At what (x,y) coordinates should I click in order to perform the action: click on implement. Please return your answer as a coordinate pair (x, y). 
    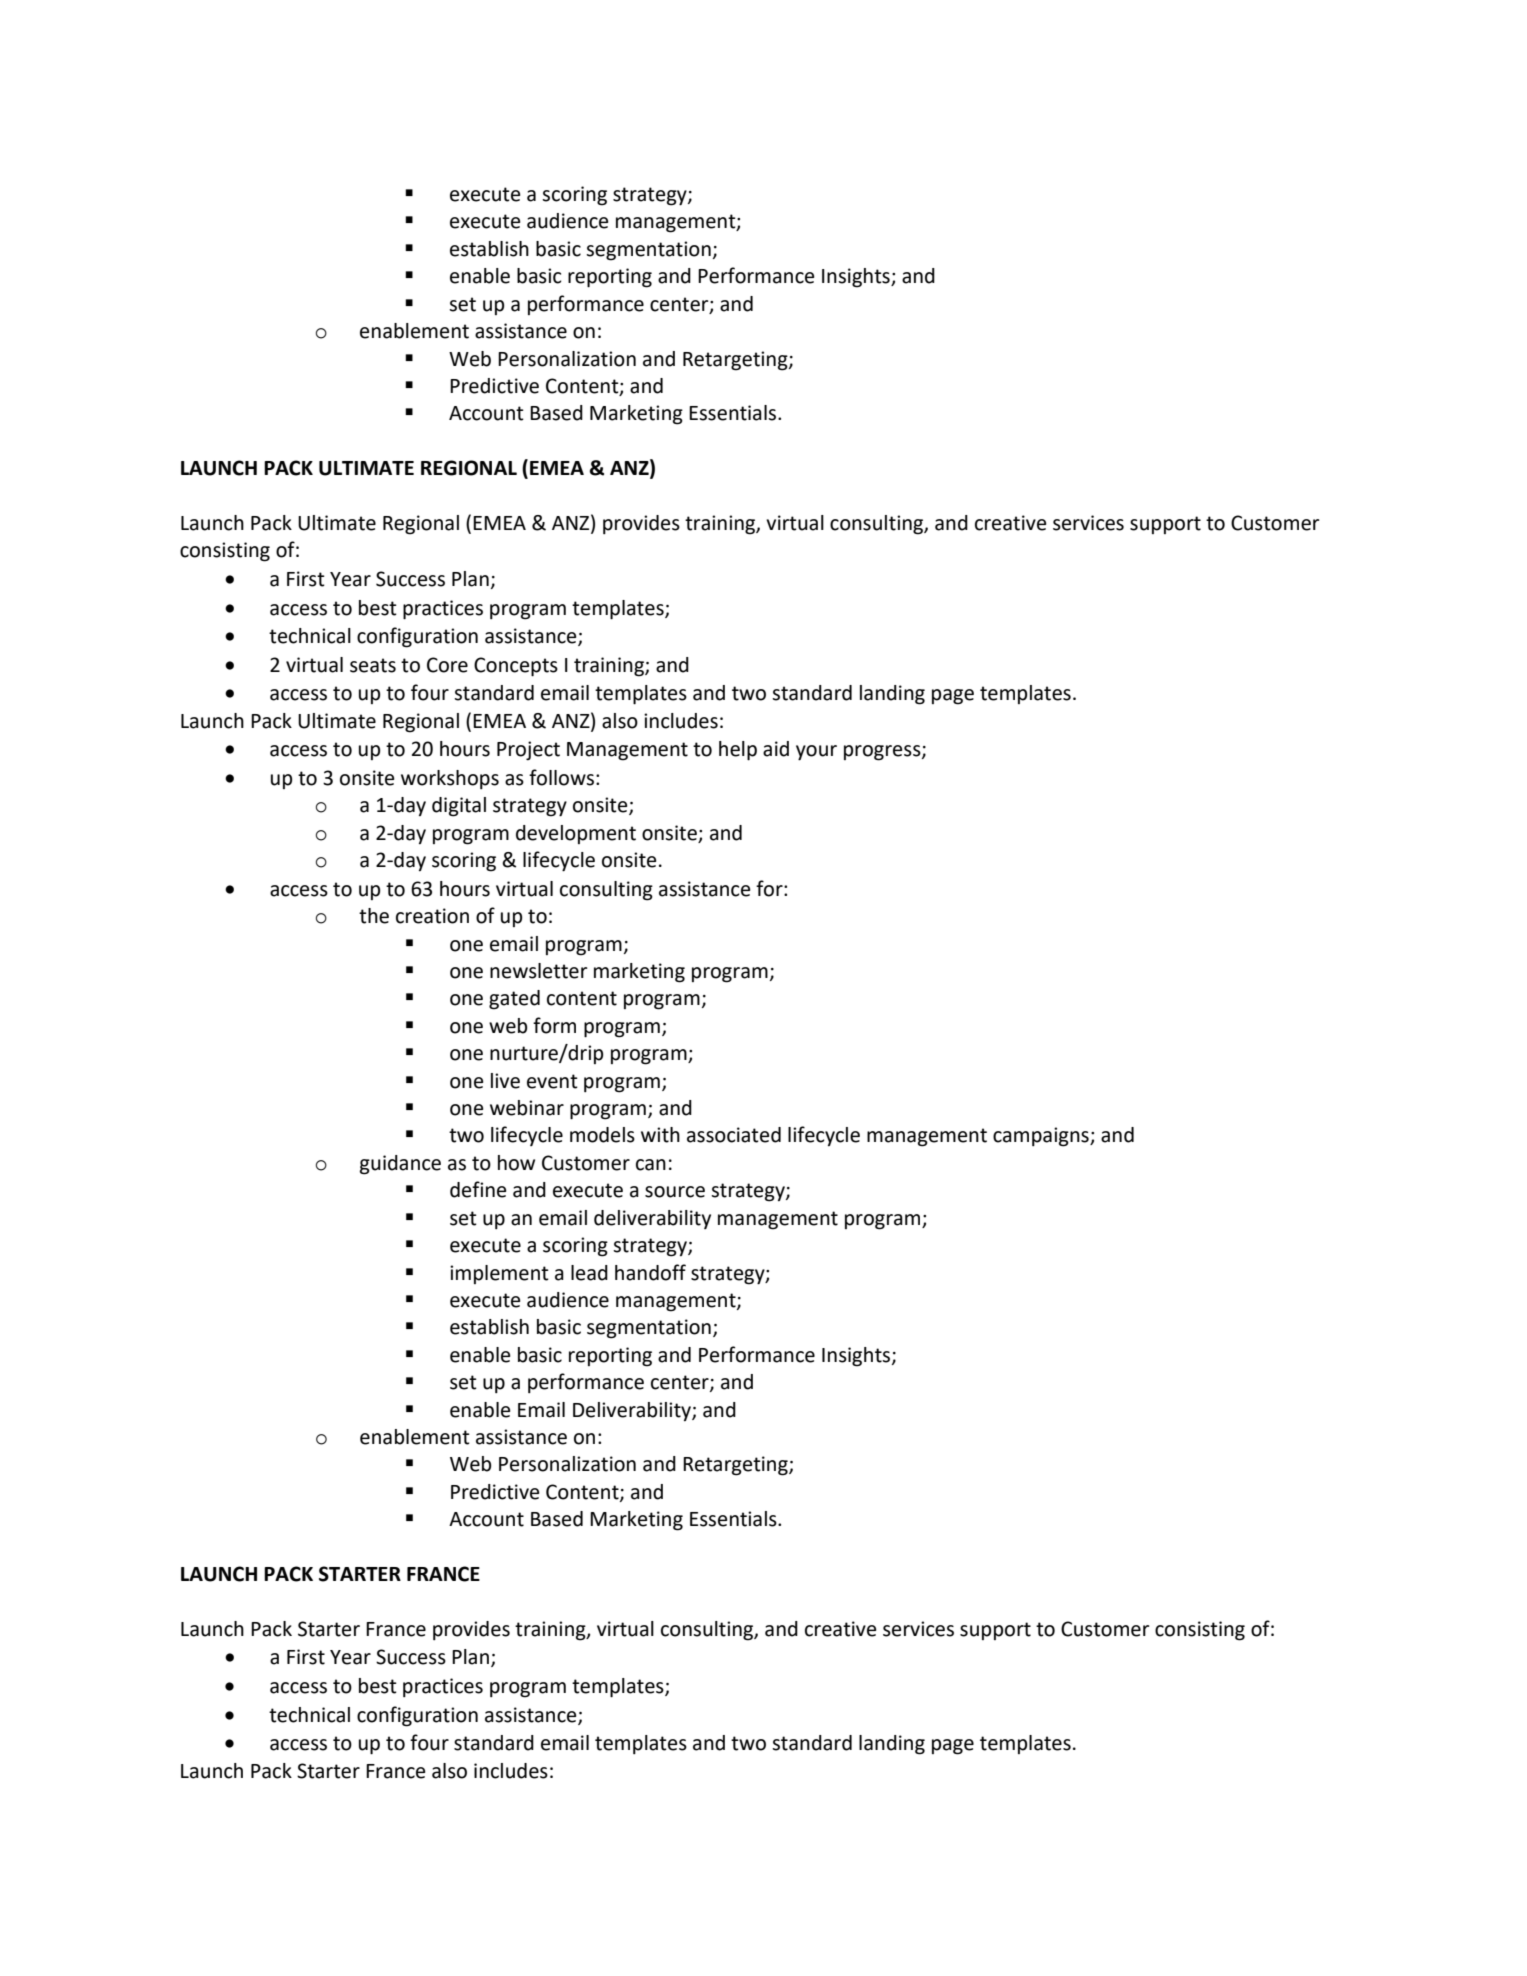
    Looking at the image, I should click on (499, 1274).
